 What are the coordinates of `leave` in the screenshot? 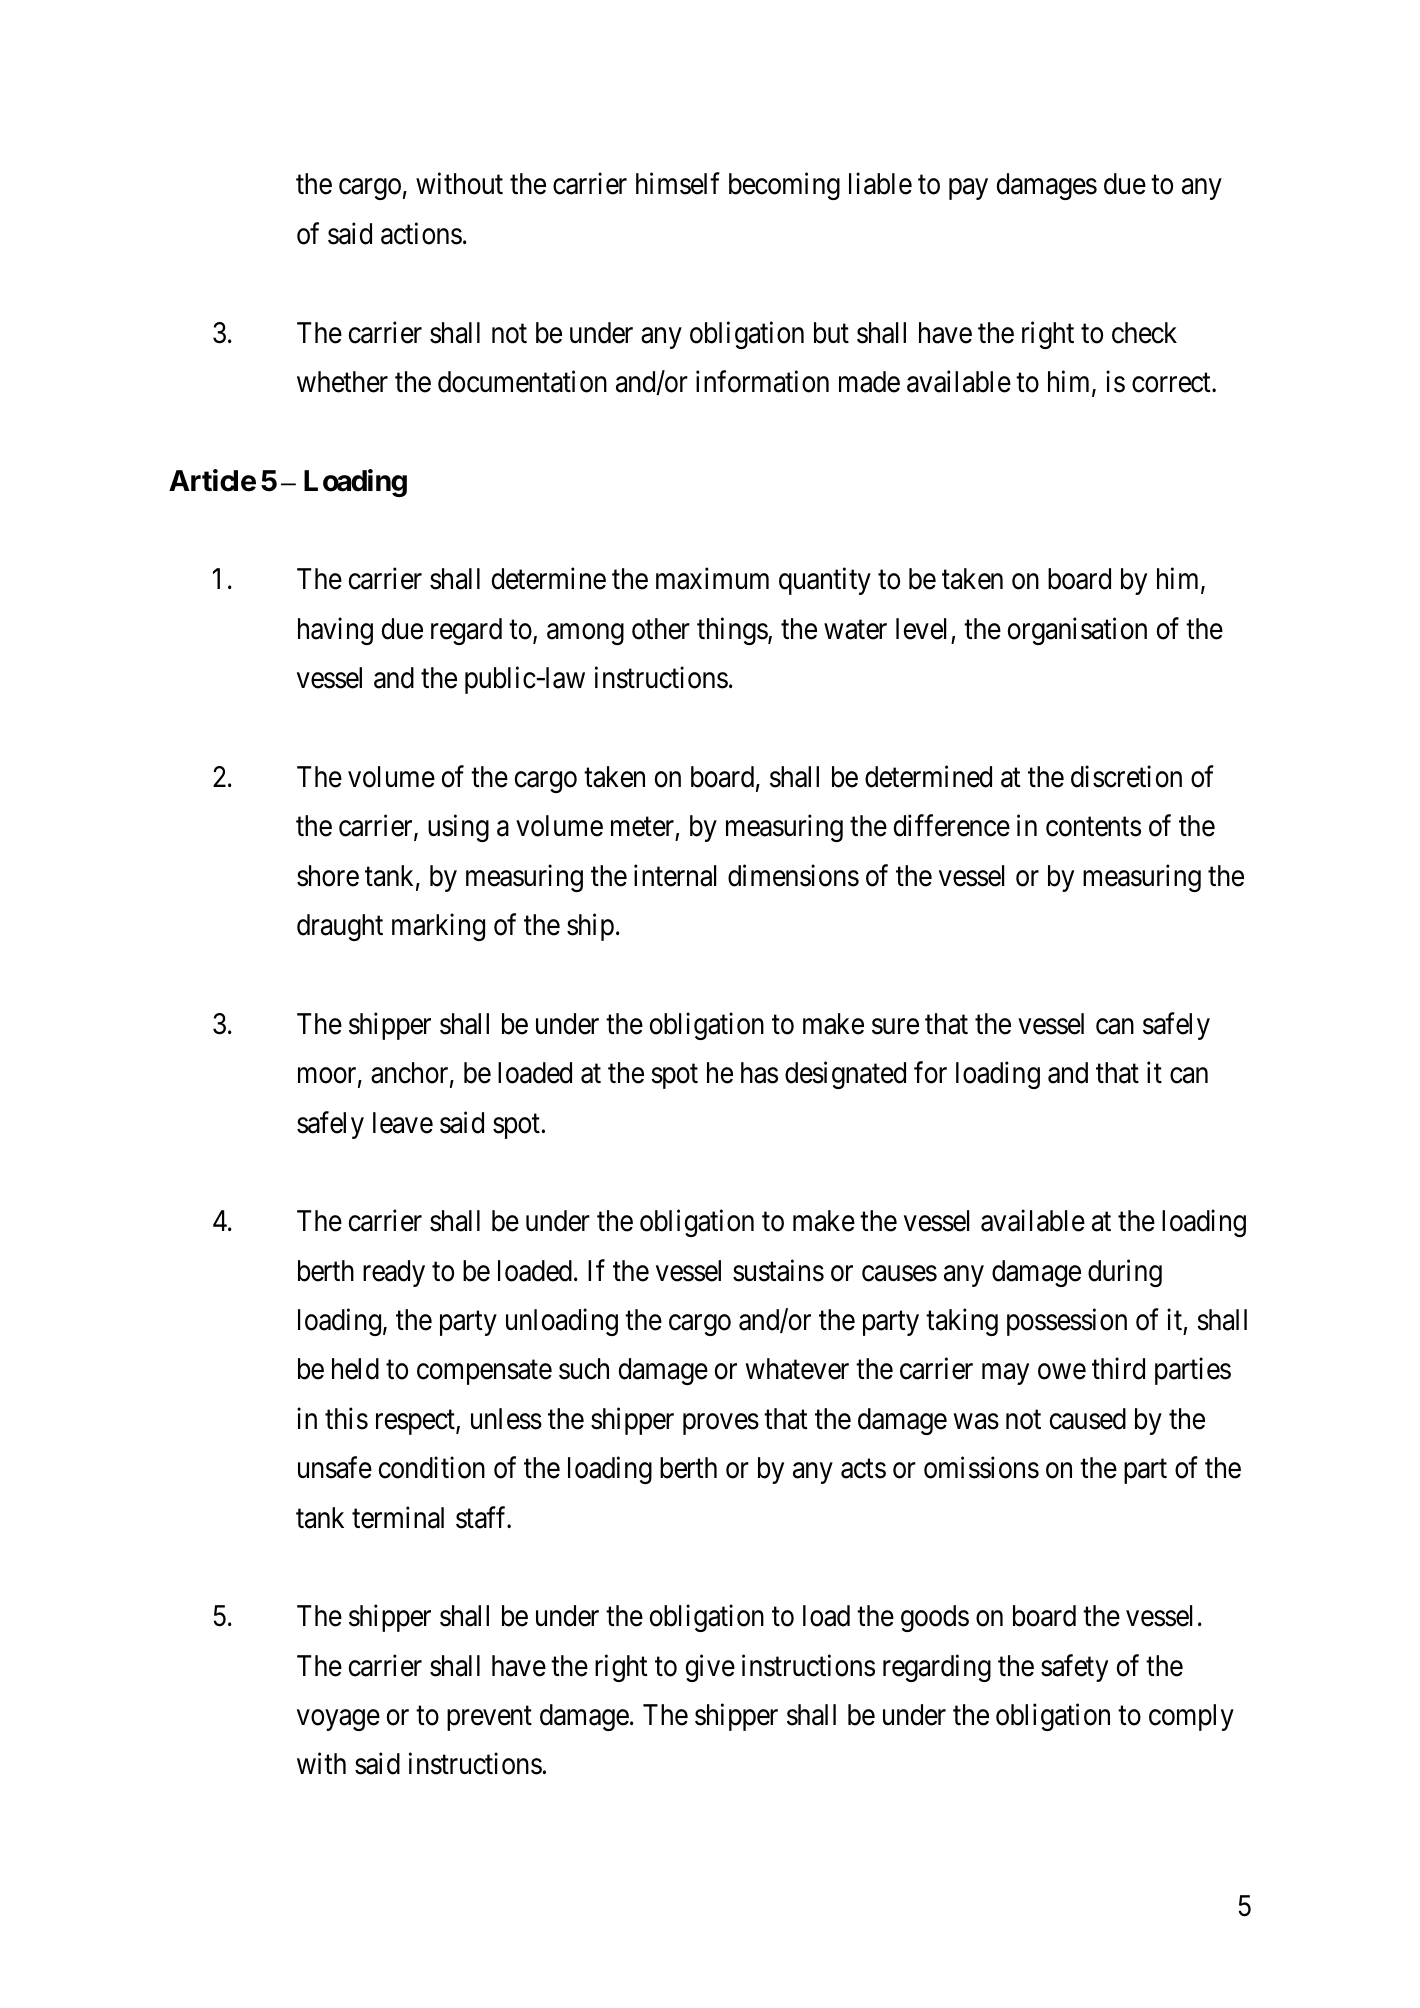 It's located at (403, 1123).
